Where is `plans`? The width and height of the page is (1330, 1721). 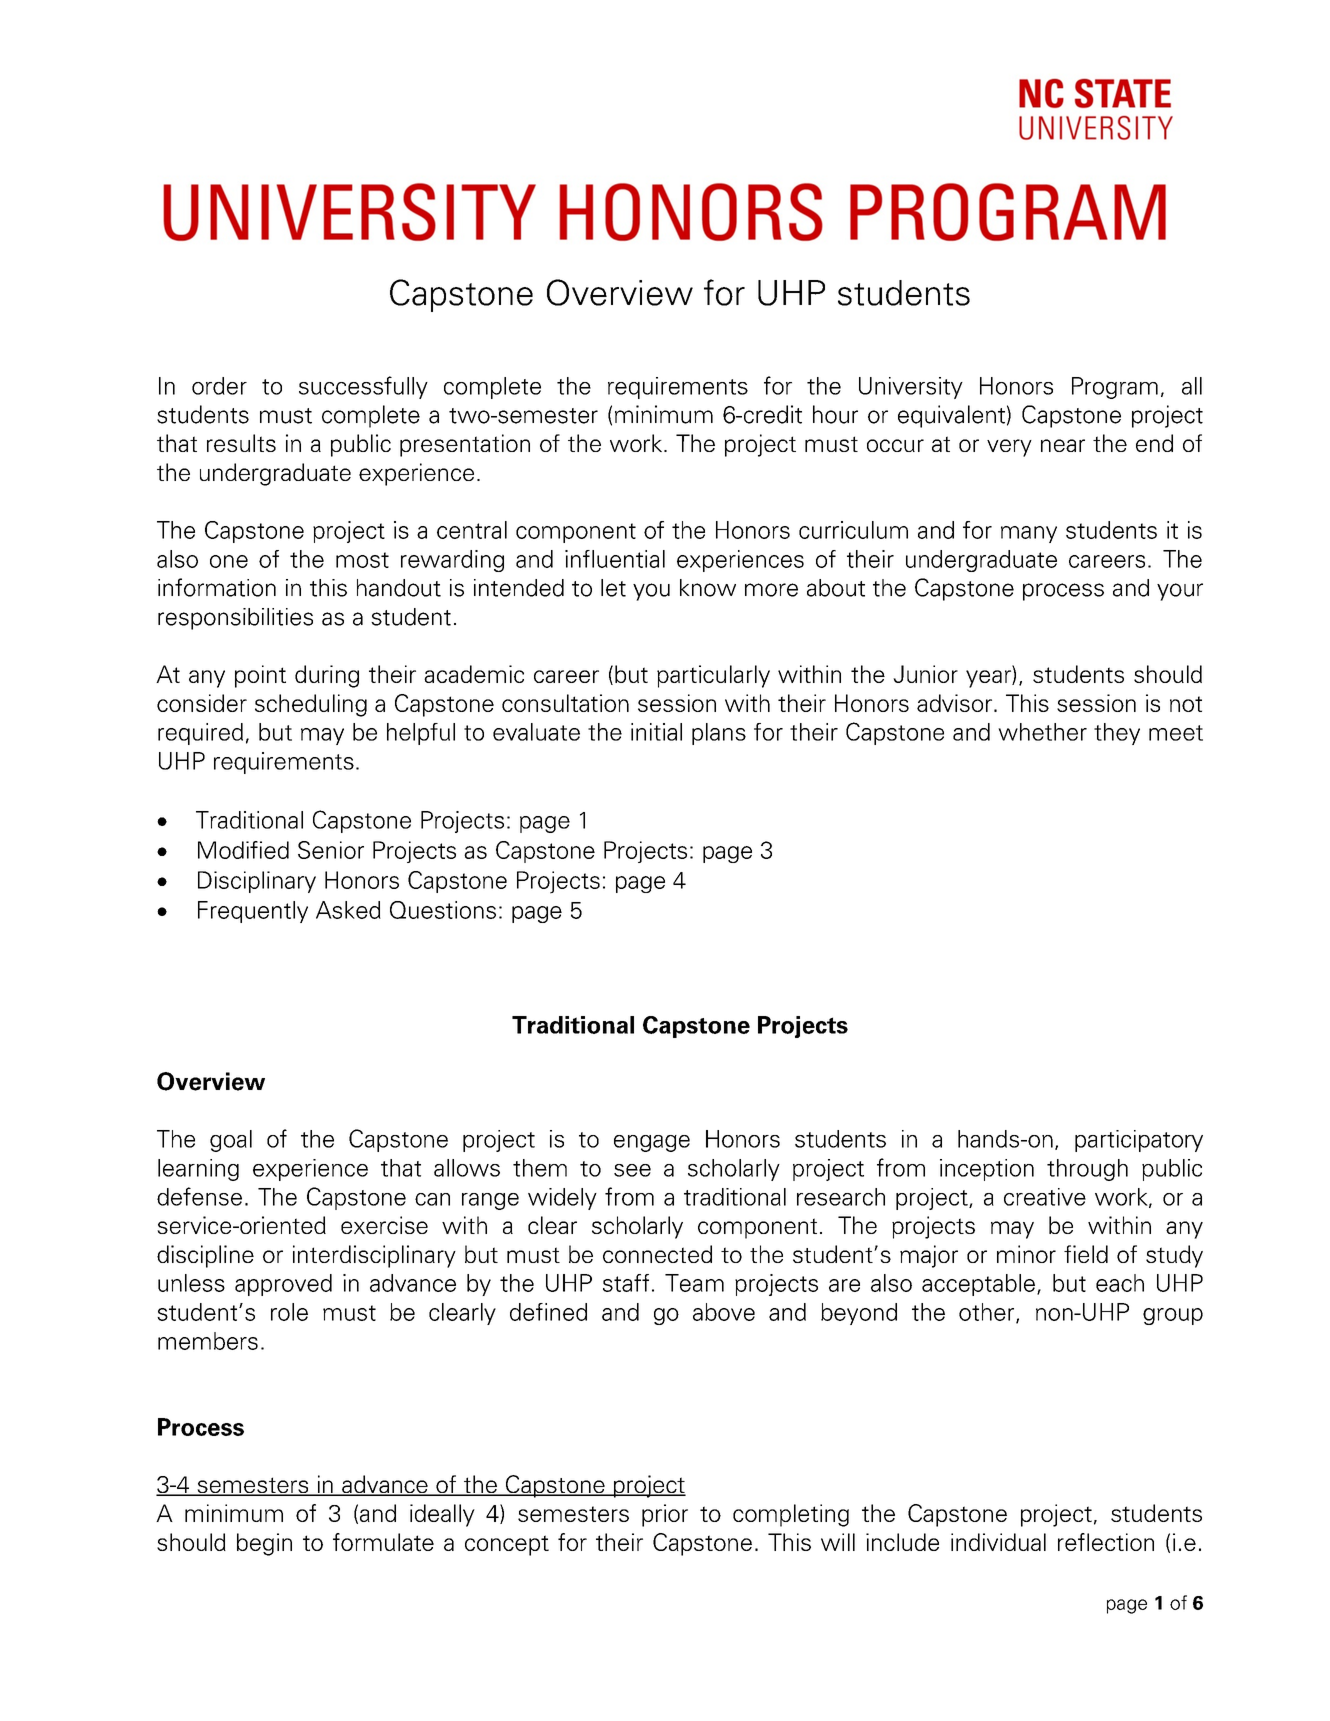
plans is located at coordinates (719, 734).
